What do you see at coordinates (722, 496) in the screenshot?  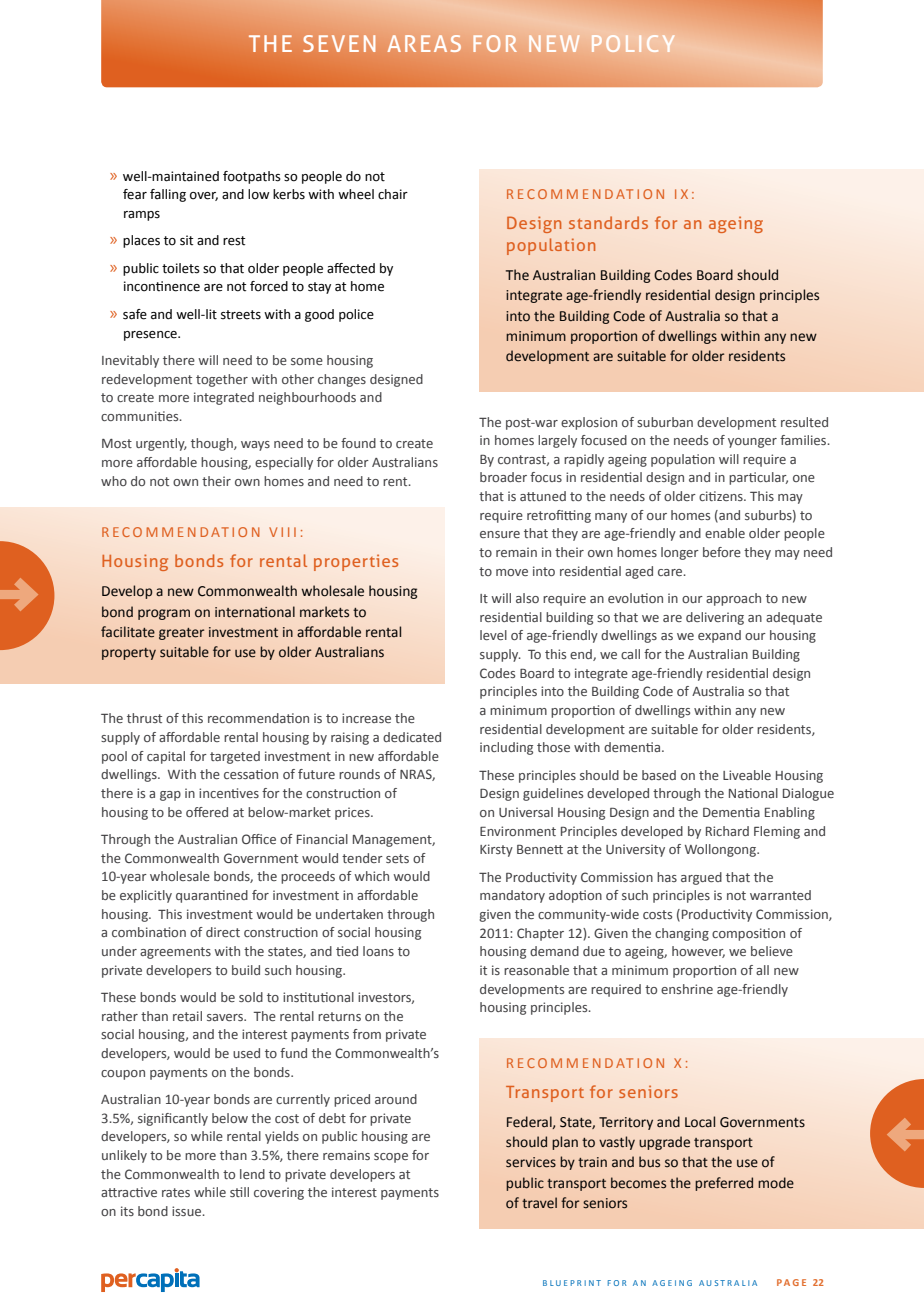 I see `citizens` at bounding box center [722, 496].
